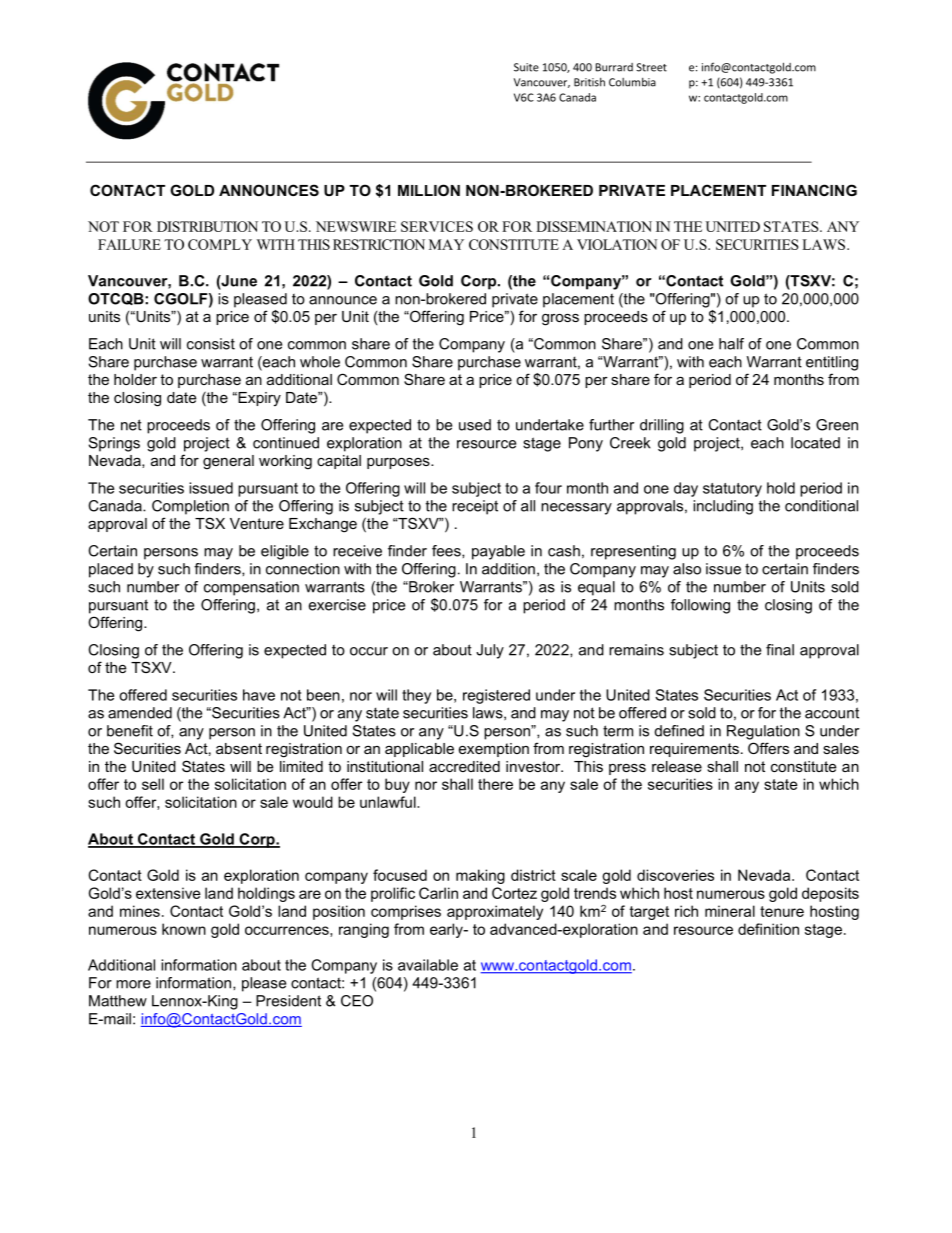 The width and height of the page is (952, 1233). What do you see at coordinates (190, 507) in the page?
I see `Completion` at bounding box center [190, 507].
